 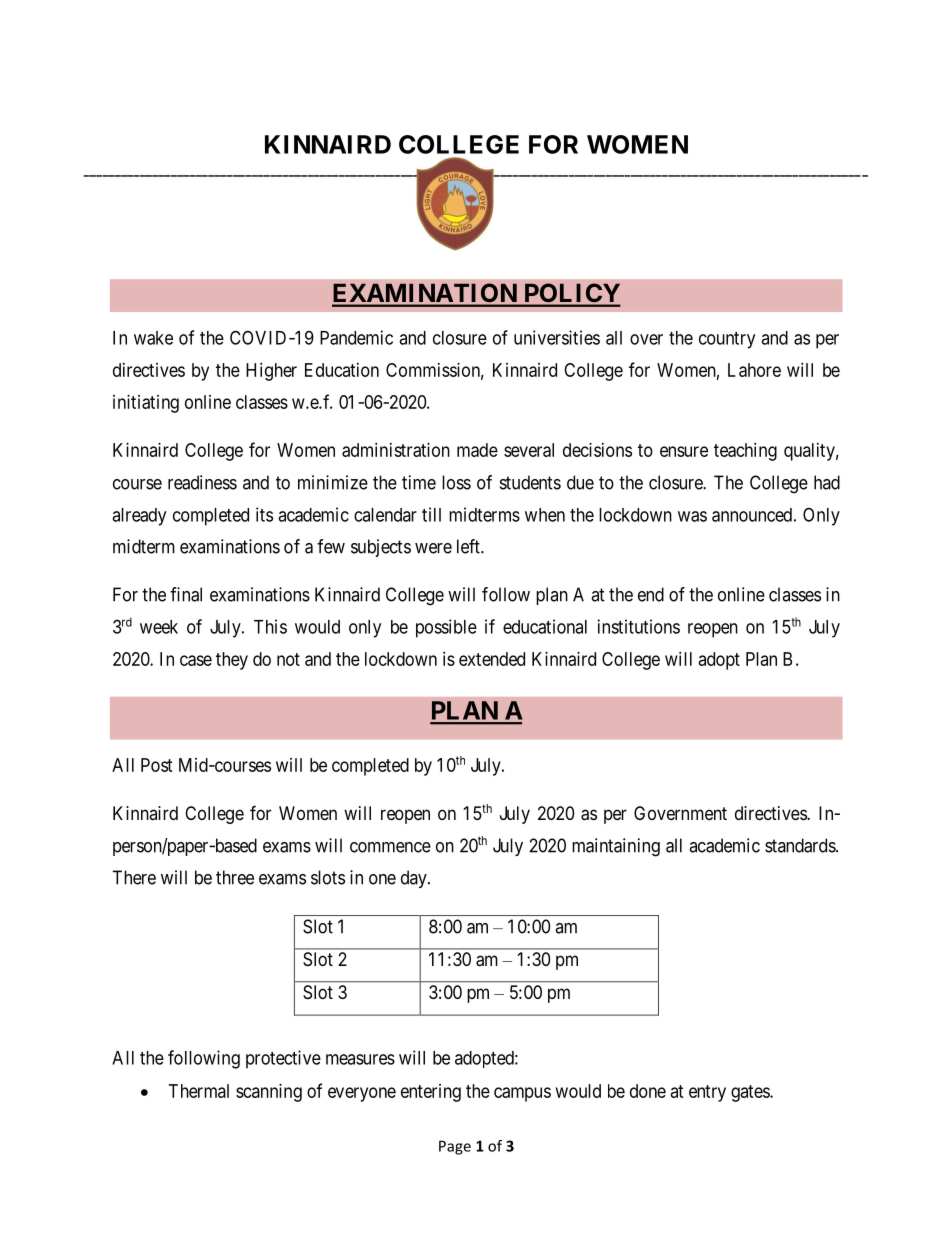 What do you see at coordinates (754, 370) in the screenshot?
I see `Lahore` at bounding box center [754, 370].
